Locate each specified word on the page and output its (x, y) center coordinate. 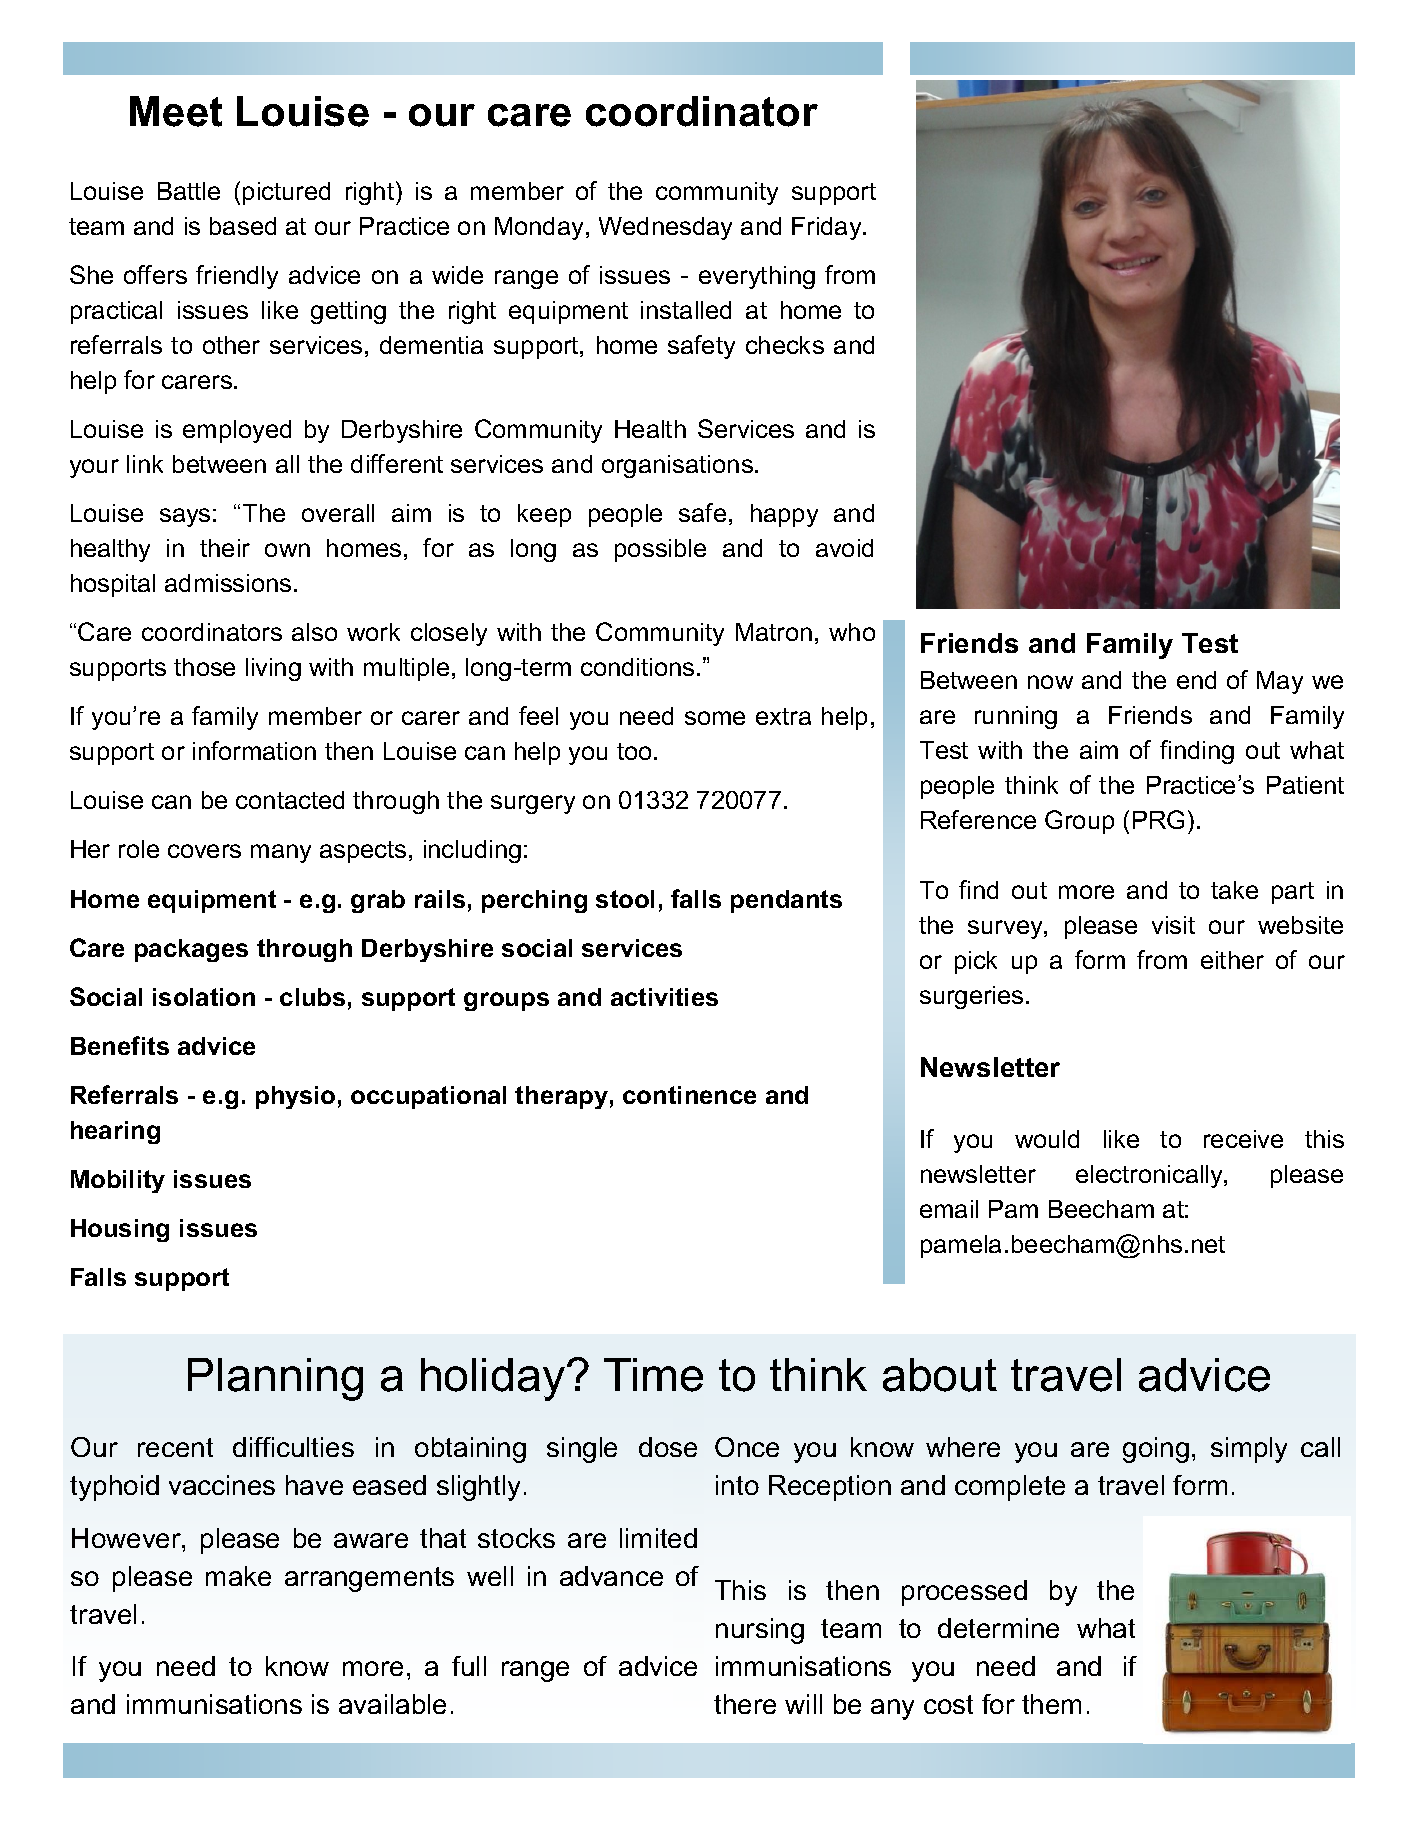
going (1156, 1450)
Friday (828, 228)
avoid (844, 548)
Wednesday (665, 228)
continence (689, 1095)
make (238, 1576)
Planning (275, 1379)
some (715, 718)
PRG (1158, 819)
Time (653, 1375)
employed (237, 431)
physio (295, 1097)
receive (1243, 1139)
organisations (677, 466)
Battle (189, 191)
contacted (290, 800)
